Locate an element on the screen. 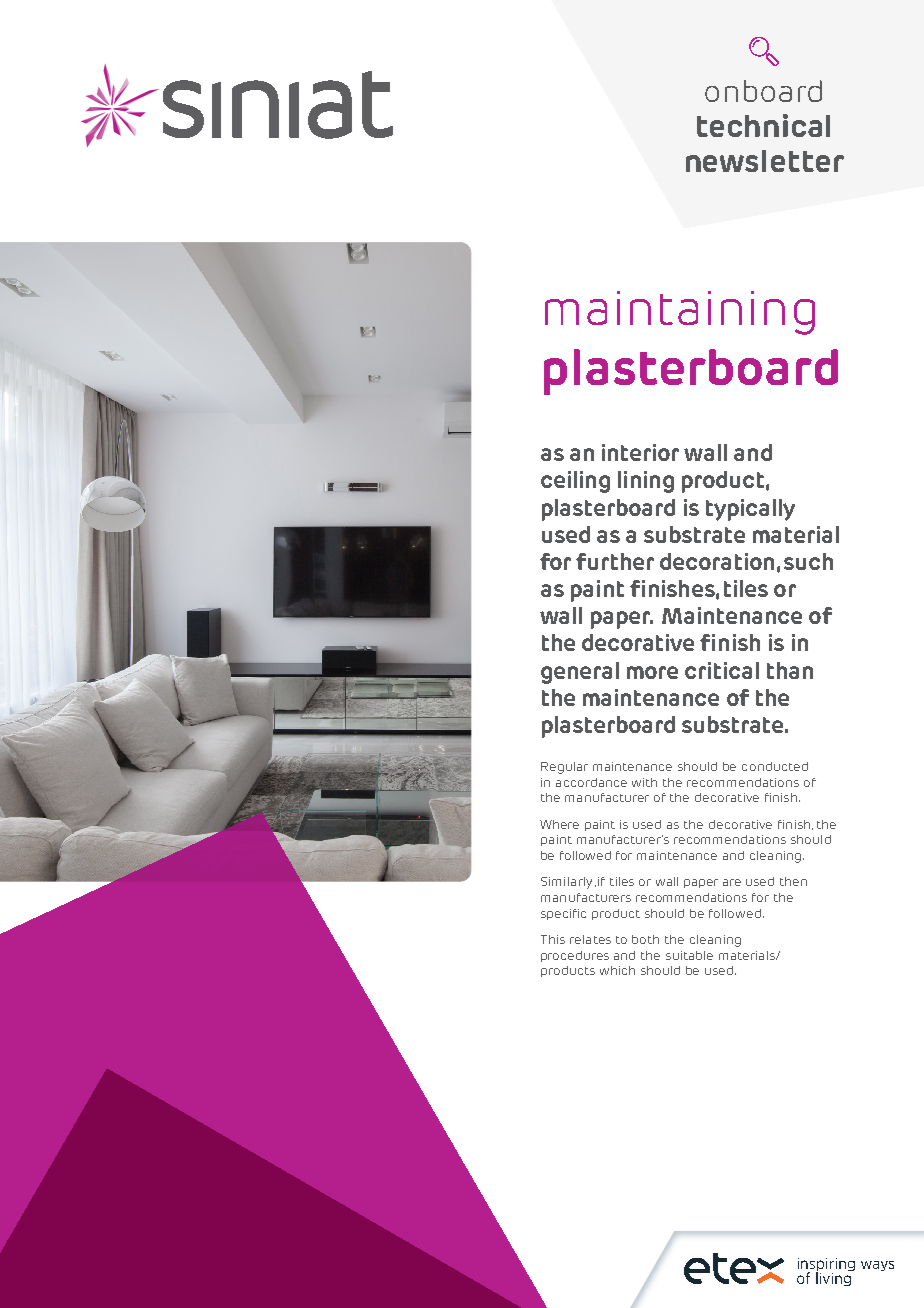  suitable is located at coordinates (689, 955).
